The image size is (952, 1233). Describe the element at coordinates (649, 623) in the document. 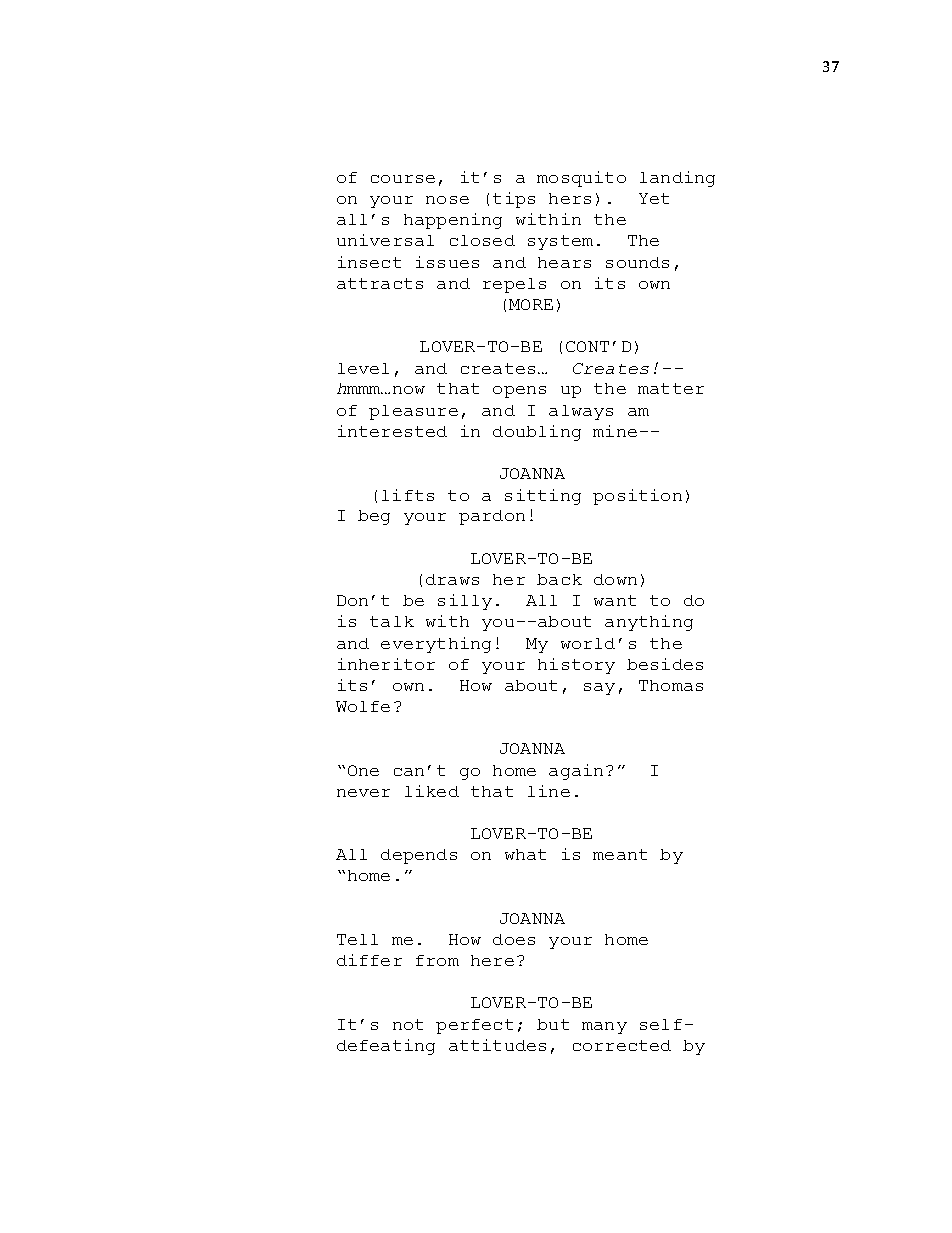

I see `anything` at that location.
